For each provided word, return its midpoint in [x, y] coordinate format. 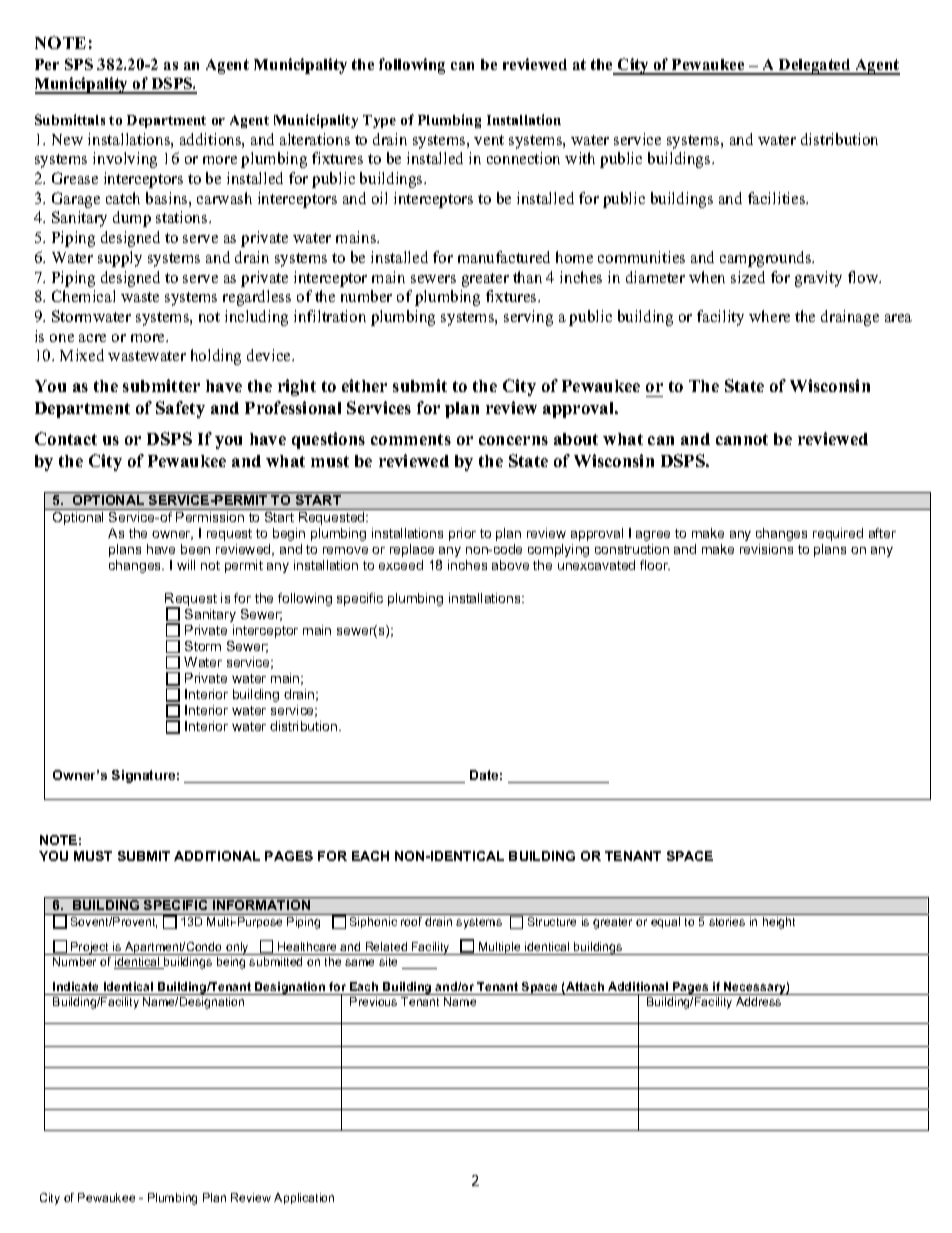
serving [528, 318]
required [838, 534]
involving [125, 160]
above [510, 565]
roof [411, 921]
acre [92, 338]
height [779, 923]
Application [304, 1198]
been [195, 549]
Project [90, 948]
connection [523, 158]
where [769, 316]
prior [462, 534]
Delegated [815, 67]
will [186, 565]
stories [727, 921]
